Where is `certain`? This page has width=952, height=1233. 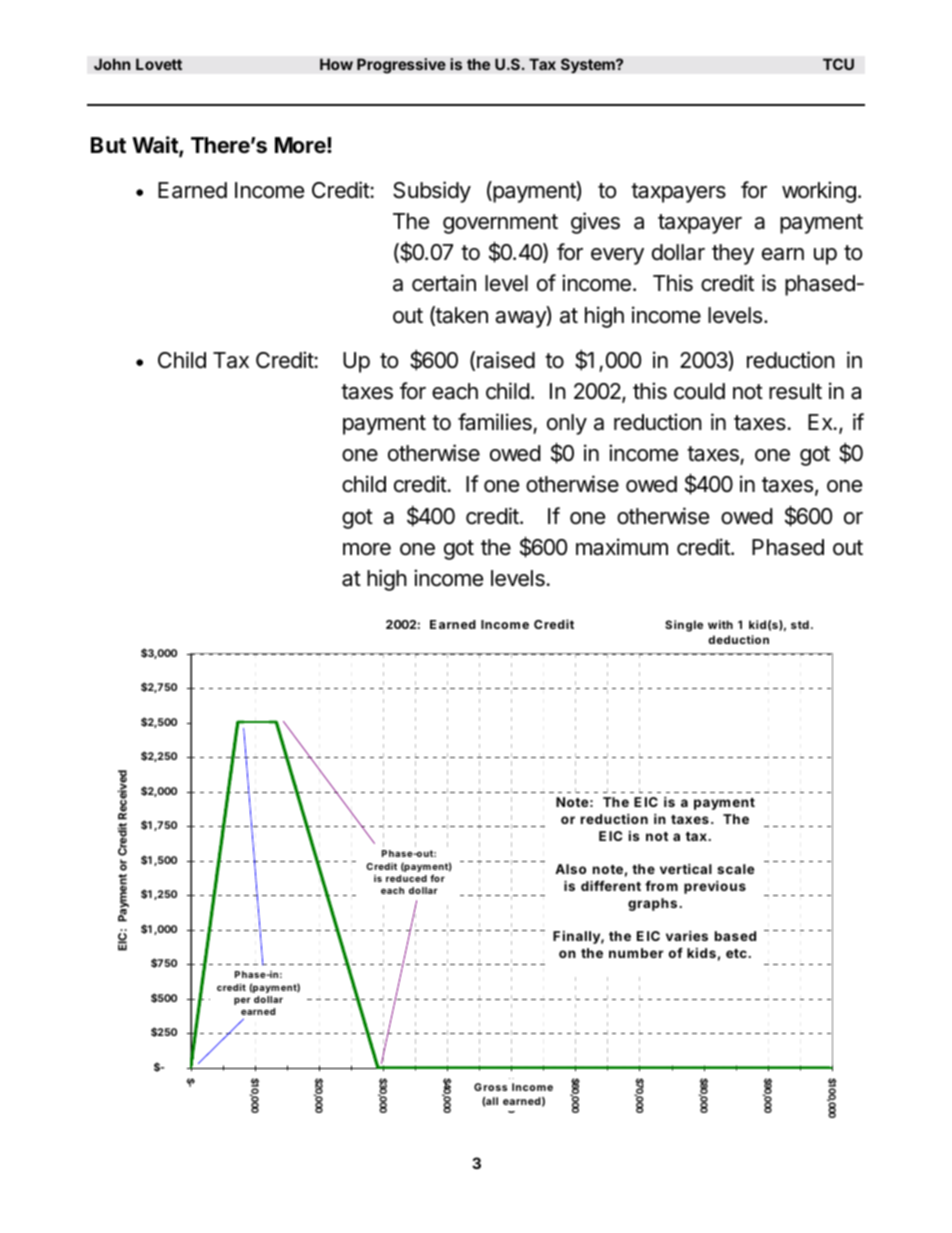 certain is located at coordinates (444, 283).
